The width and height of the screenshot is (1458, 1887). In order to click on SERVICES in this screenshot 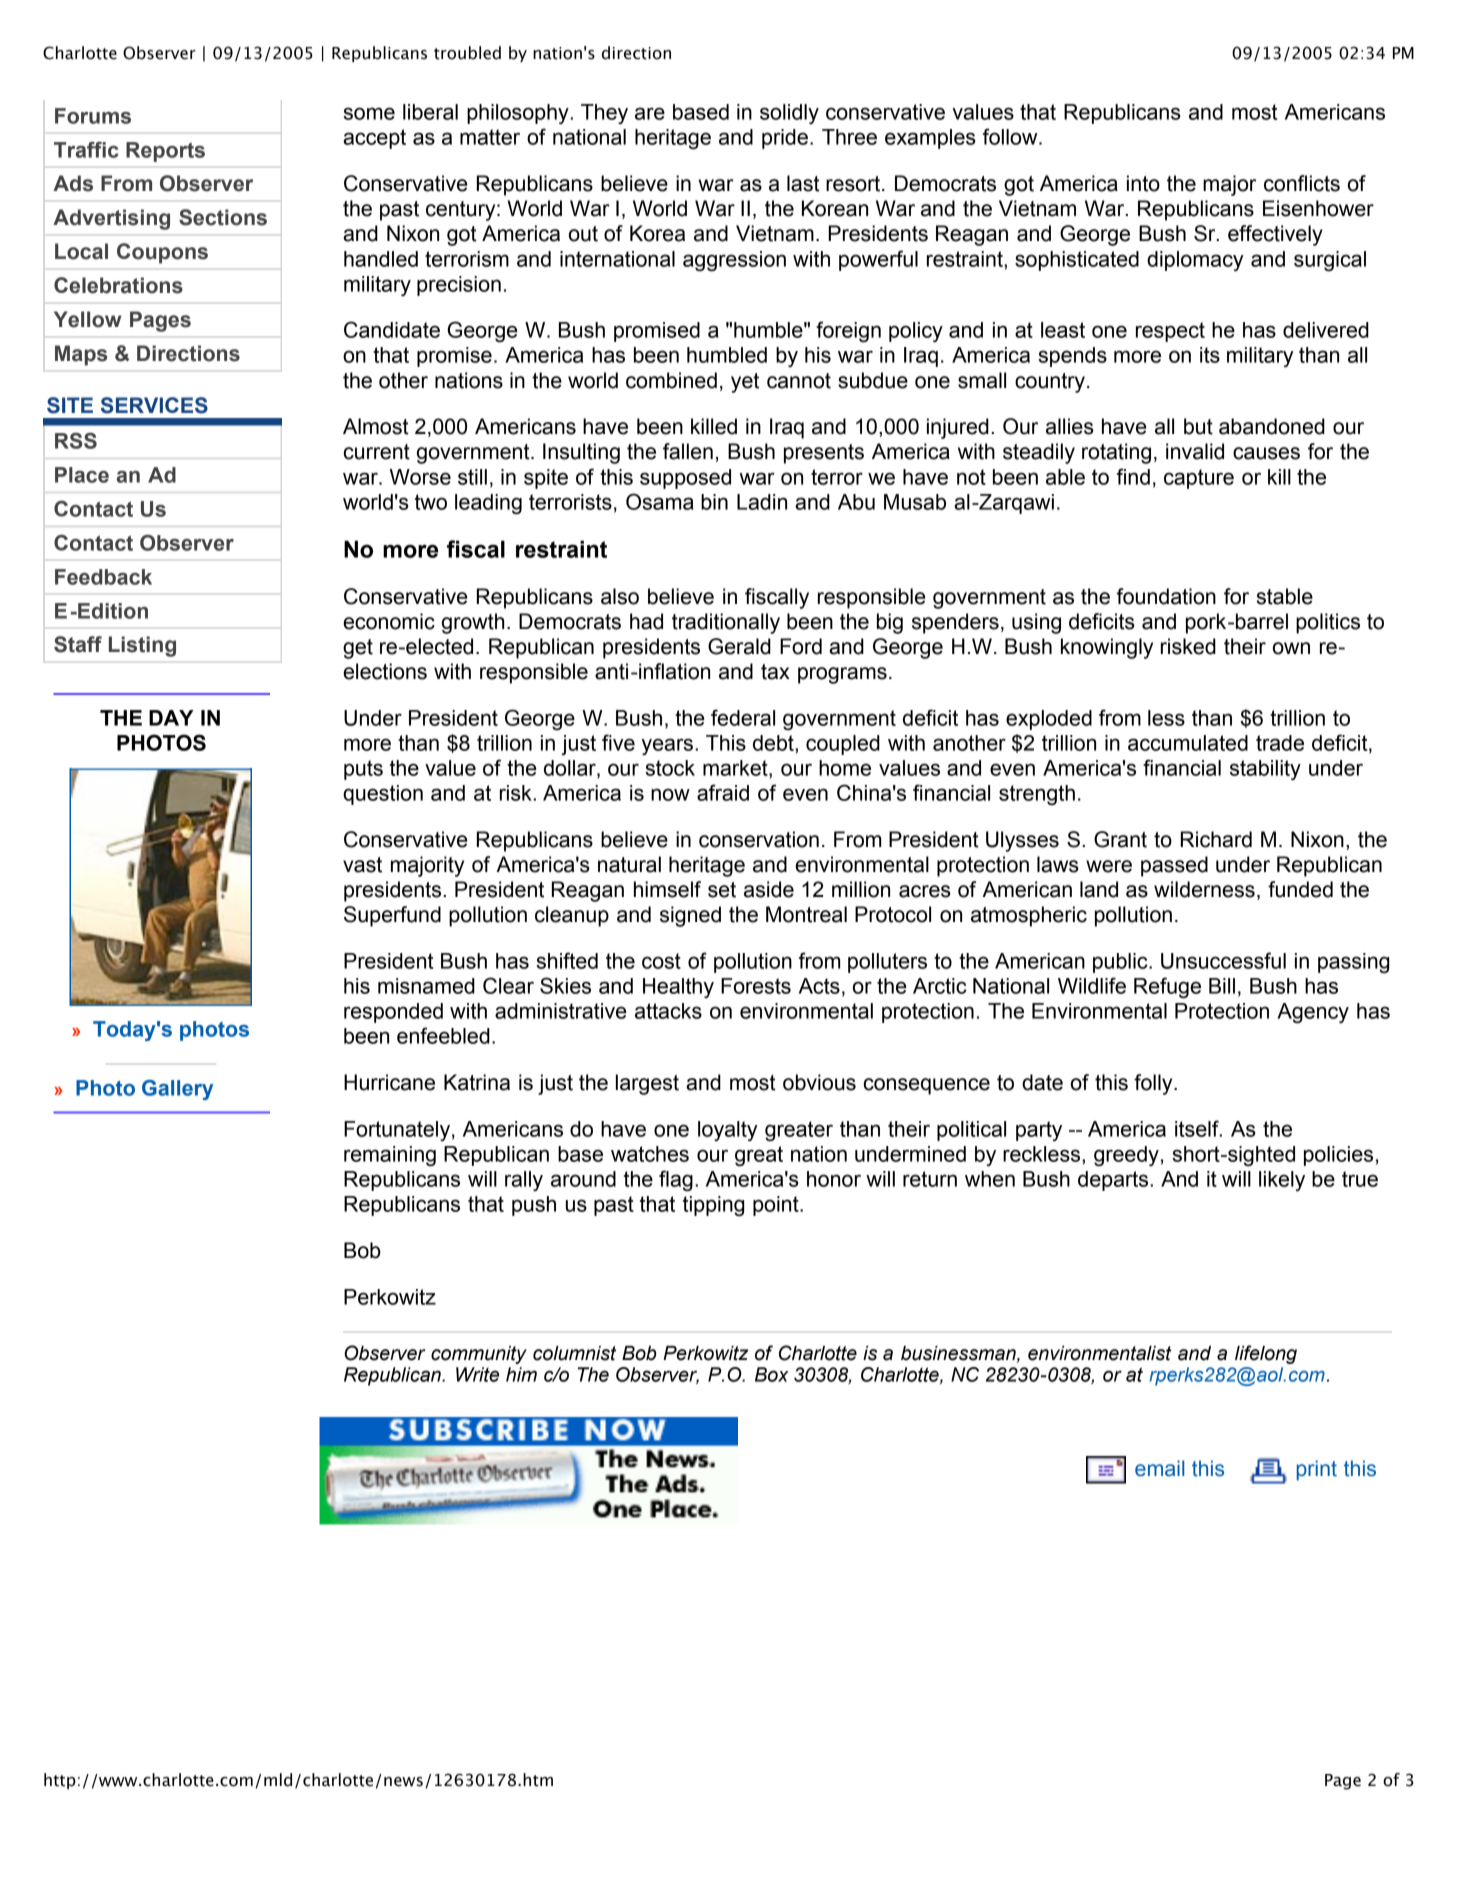, I will do `click(154, 405)`.
